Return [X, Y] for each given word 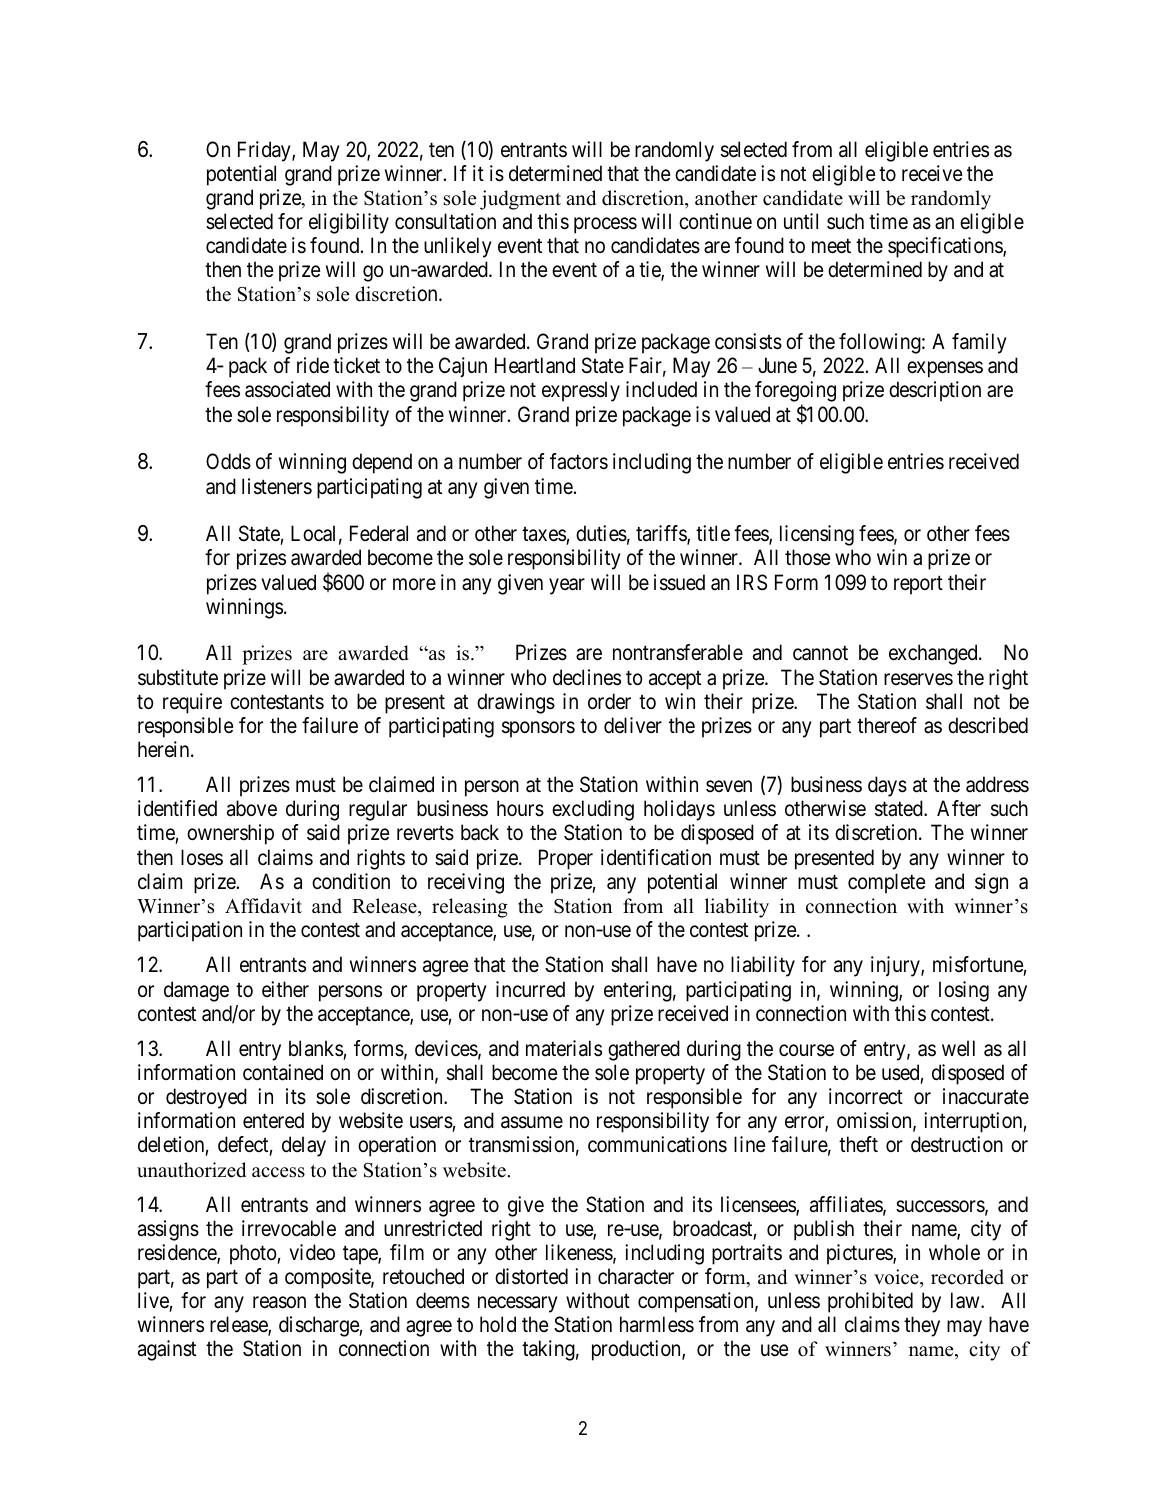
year [567, 586]
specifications [946, 247]
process [605, 226]
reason [279, 1303]
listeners [277, 486]
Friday [265, 151]
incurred [530, 989]
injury [896, 966]
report [918, 585]
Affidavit [263, 906]
